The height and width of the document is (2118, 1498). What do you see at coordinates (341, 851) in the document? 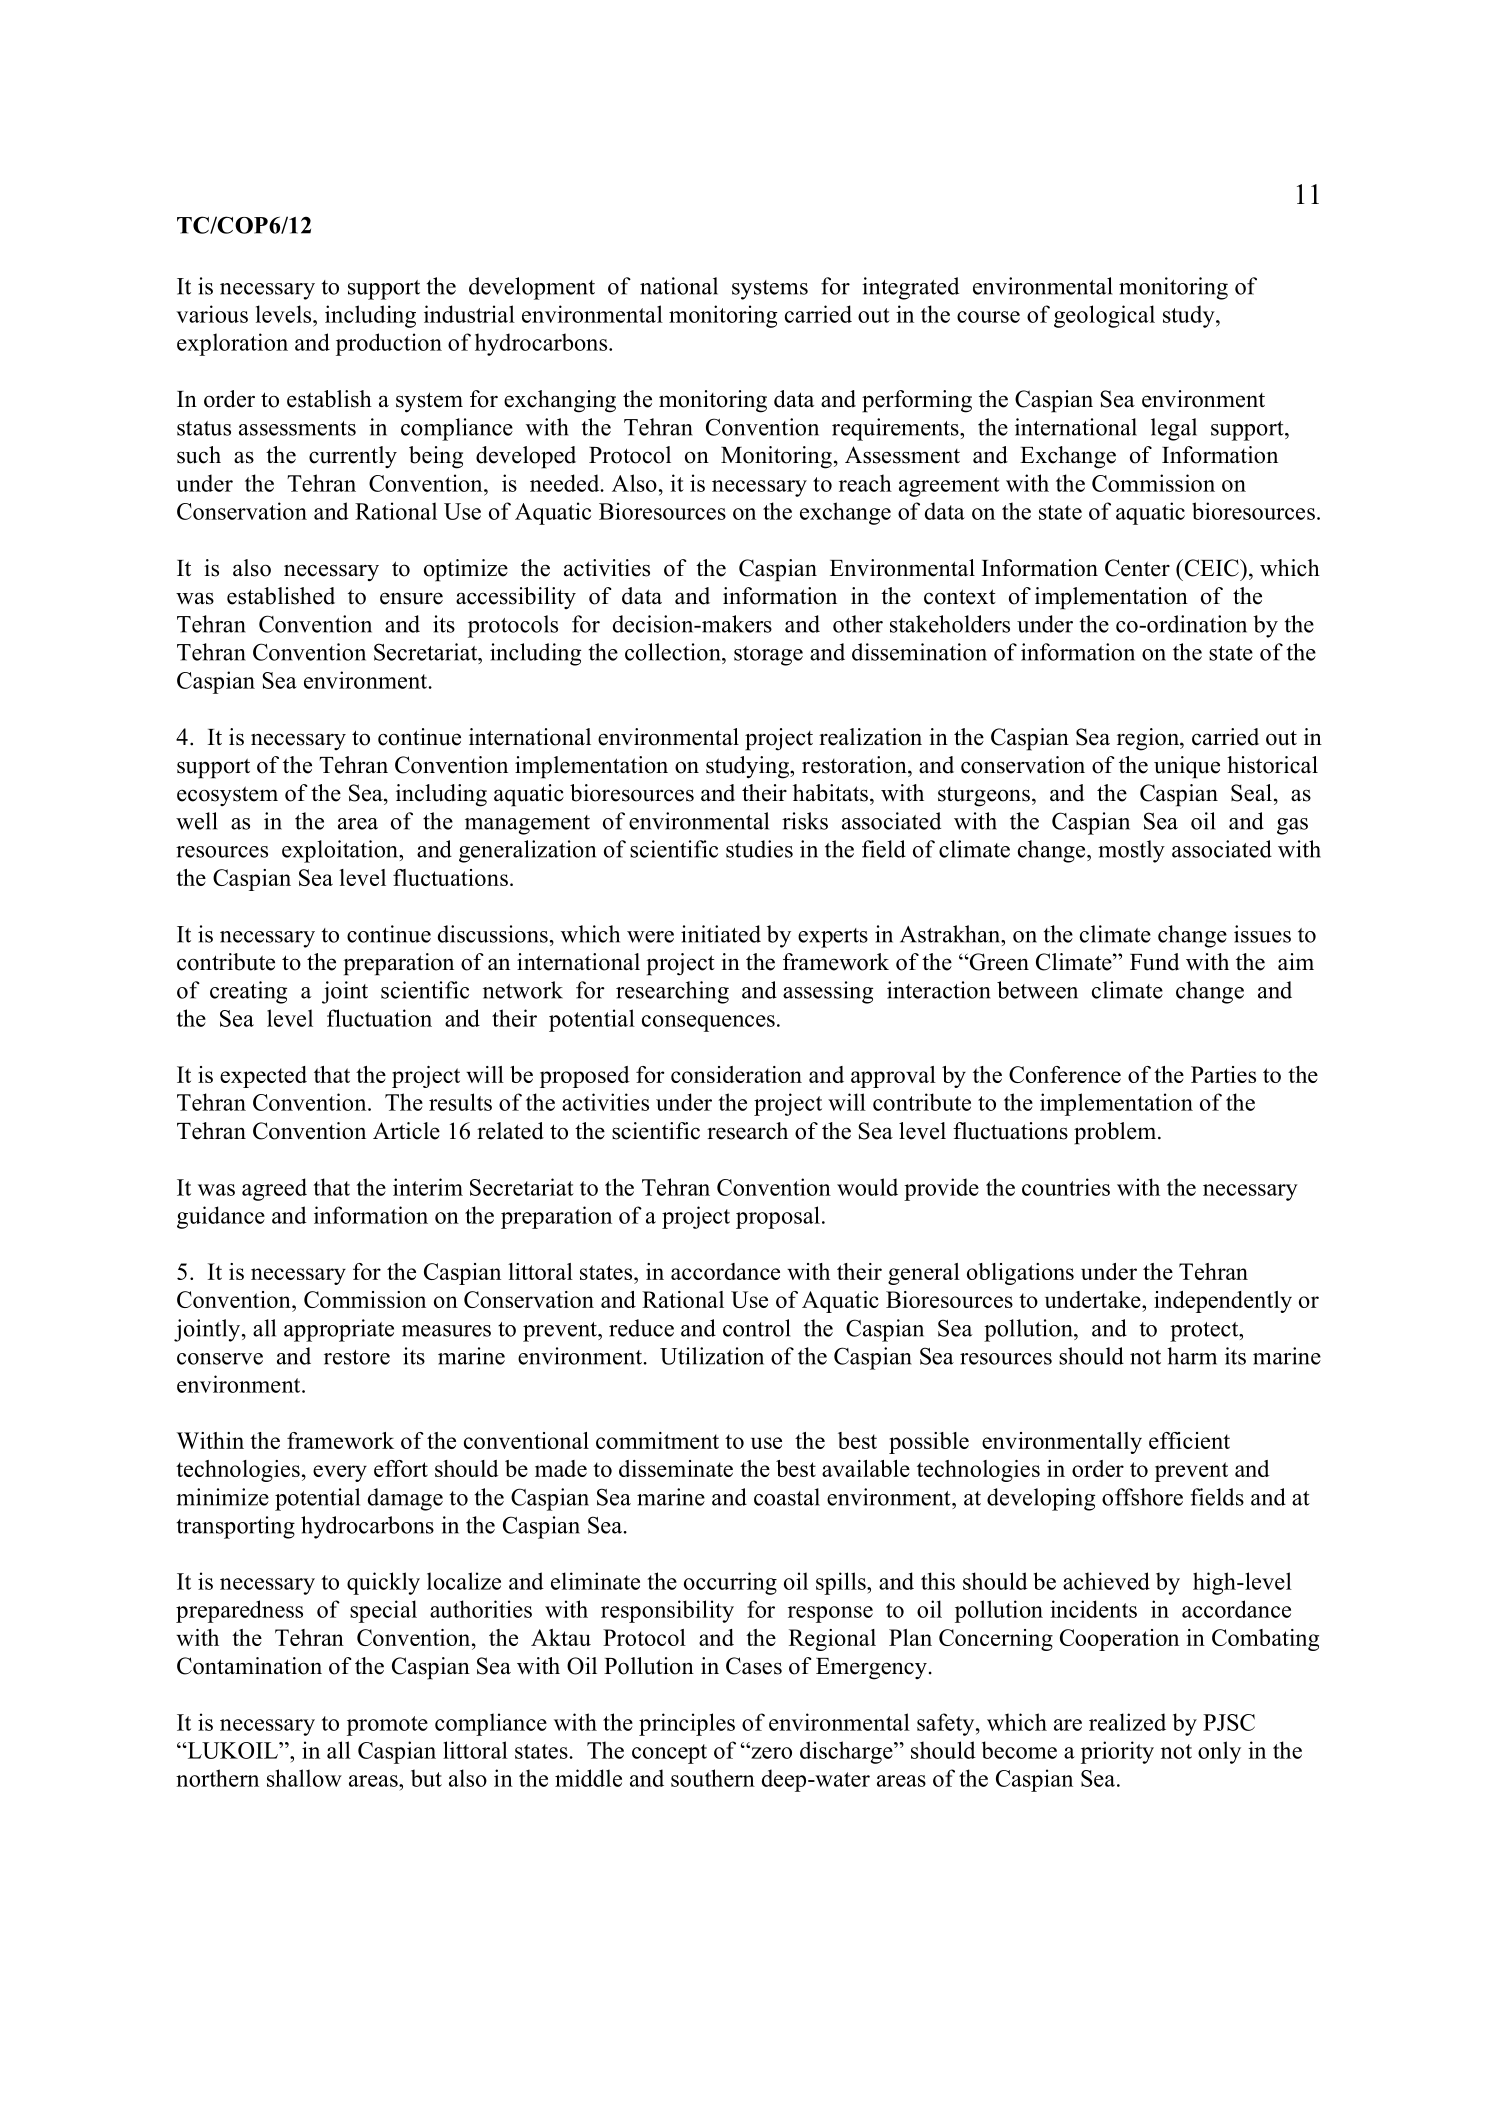
I see `exploitation` at bounding box center [341, 851].
